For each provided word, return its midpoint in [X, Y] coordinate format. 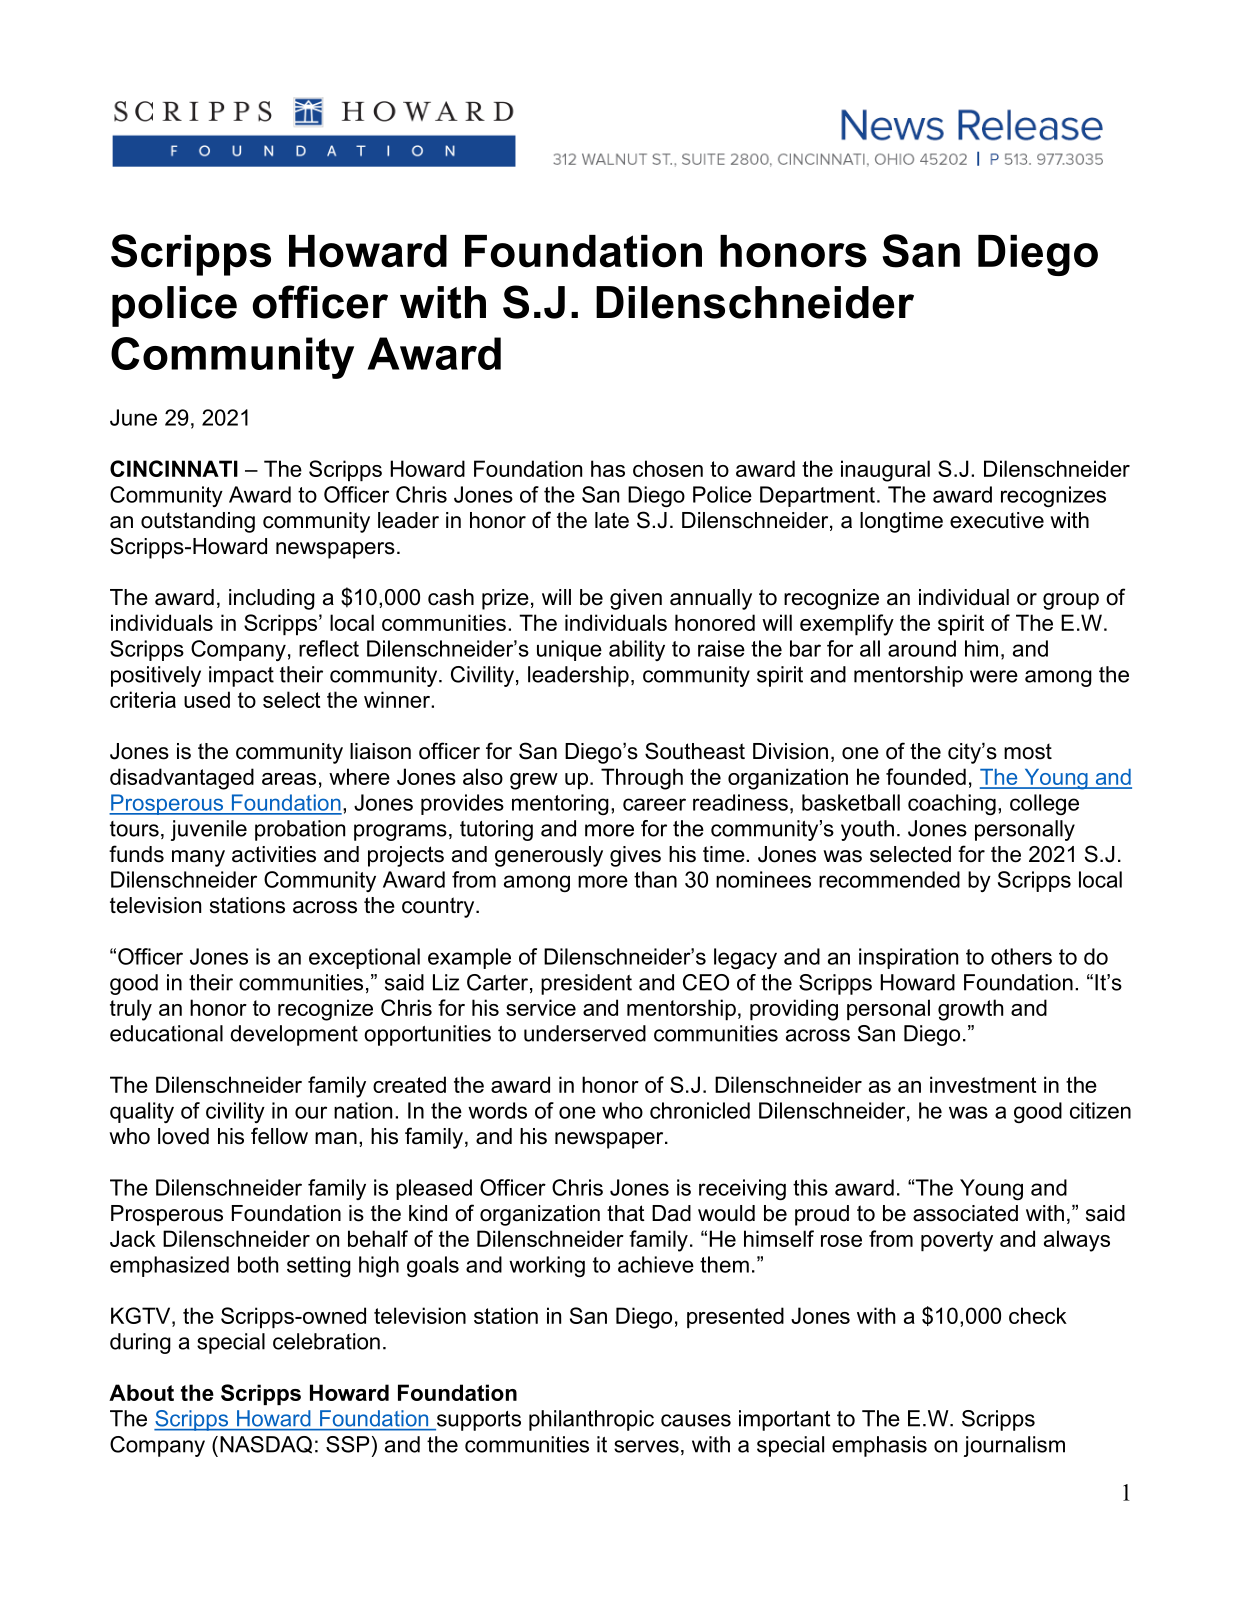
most [1028, 751]
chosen [668, 468]
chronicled [700, 1110]
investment [983, 1084]
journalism [1014, 1446]
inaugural [885, 471]
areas [289, 779]
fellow [279, 1136]
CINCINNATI [174, 468]
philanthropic [591, 1420]
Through [642, 779]
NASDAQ [266, 1445]
